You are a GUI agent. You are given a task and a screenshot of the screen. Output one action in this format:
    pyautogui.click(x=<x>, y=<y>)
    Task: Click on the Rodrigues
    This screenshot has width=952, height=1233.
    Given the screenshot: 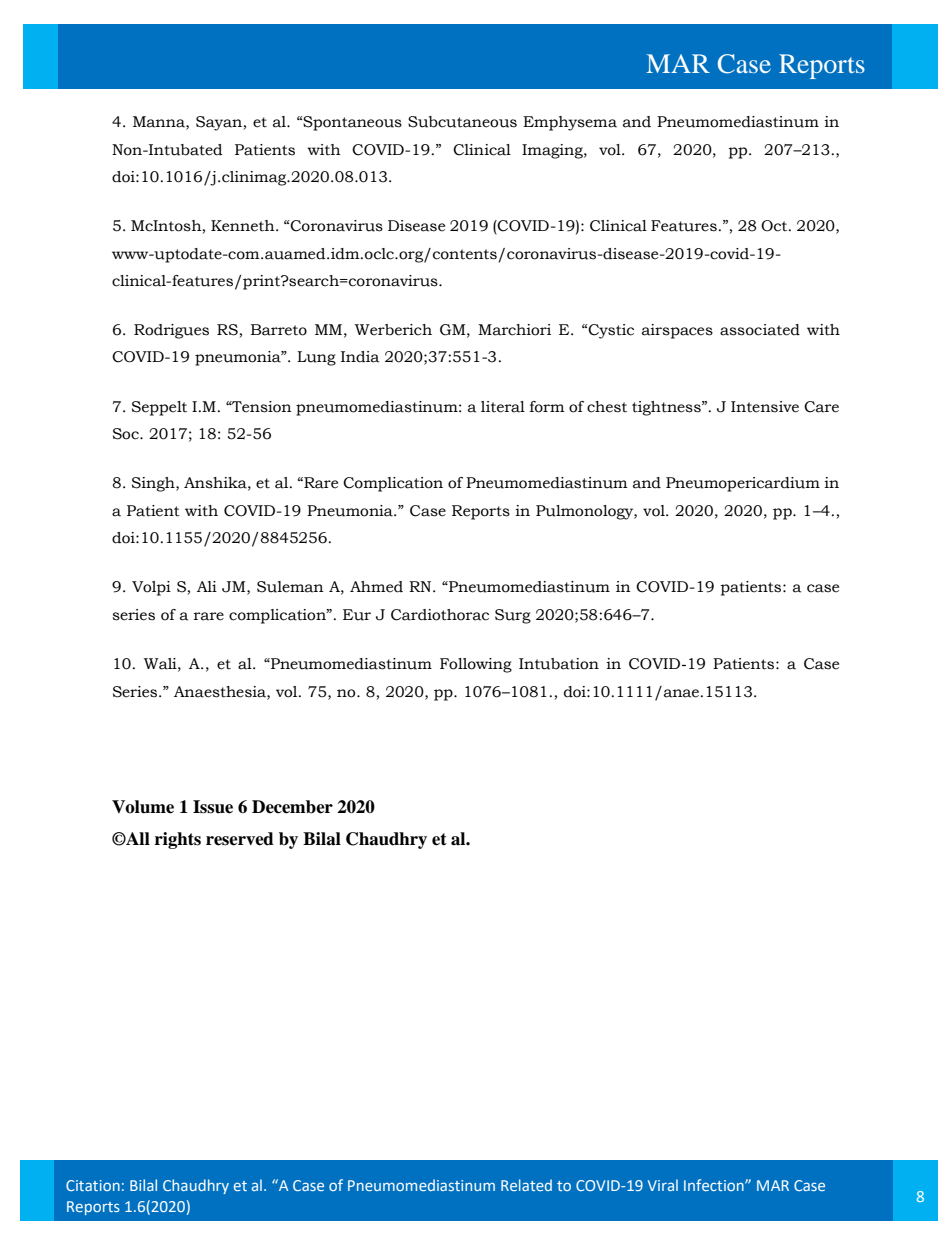 What is the action you would take?
    pyautogui.click(x=171, y=331)
